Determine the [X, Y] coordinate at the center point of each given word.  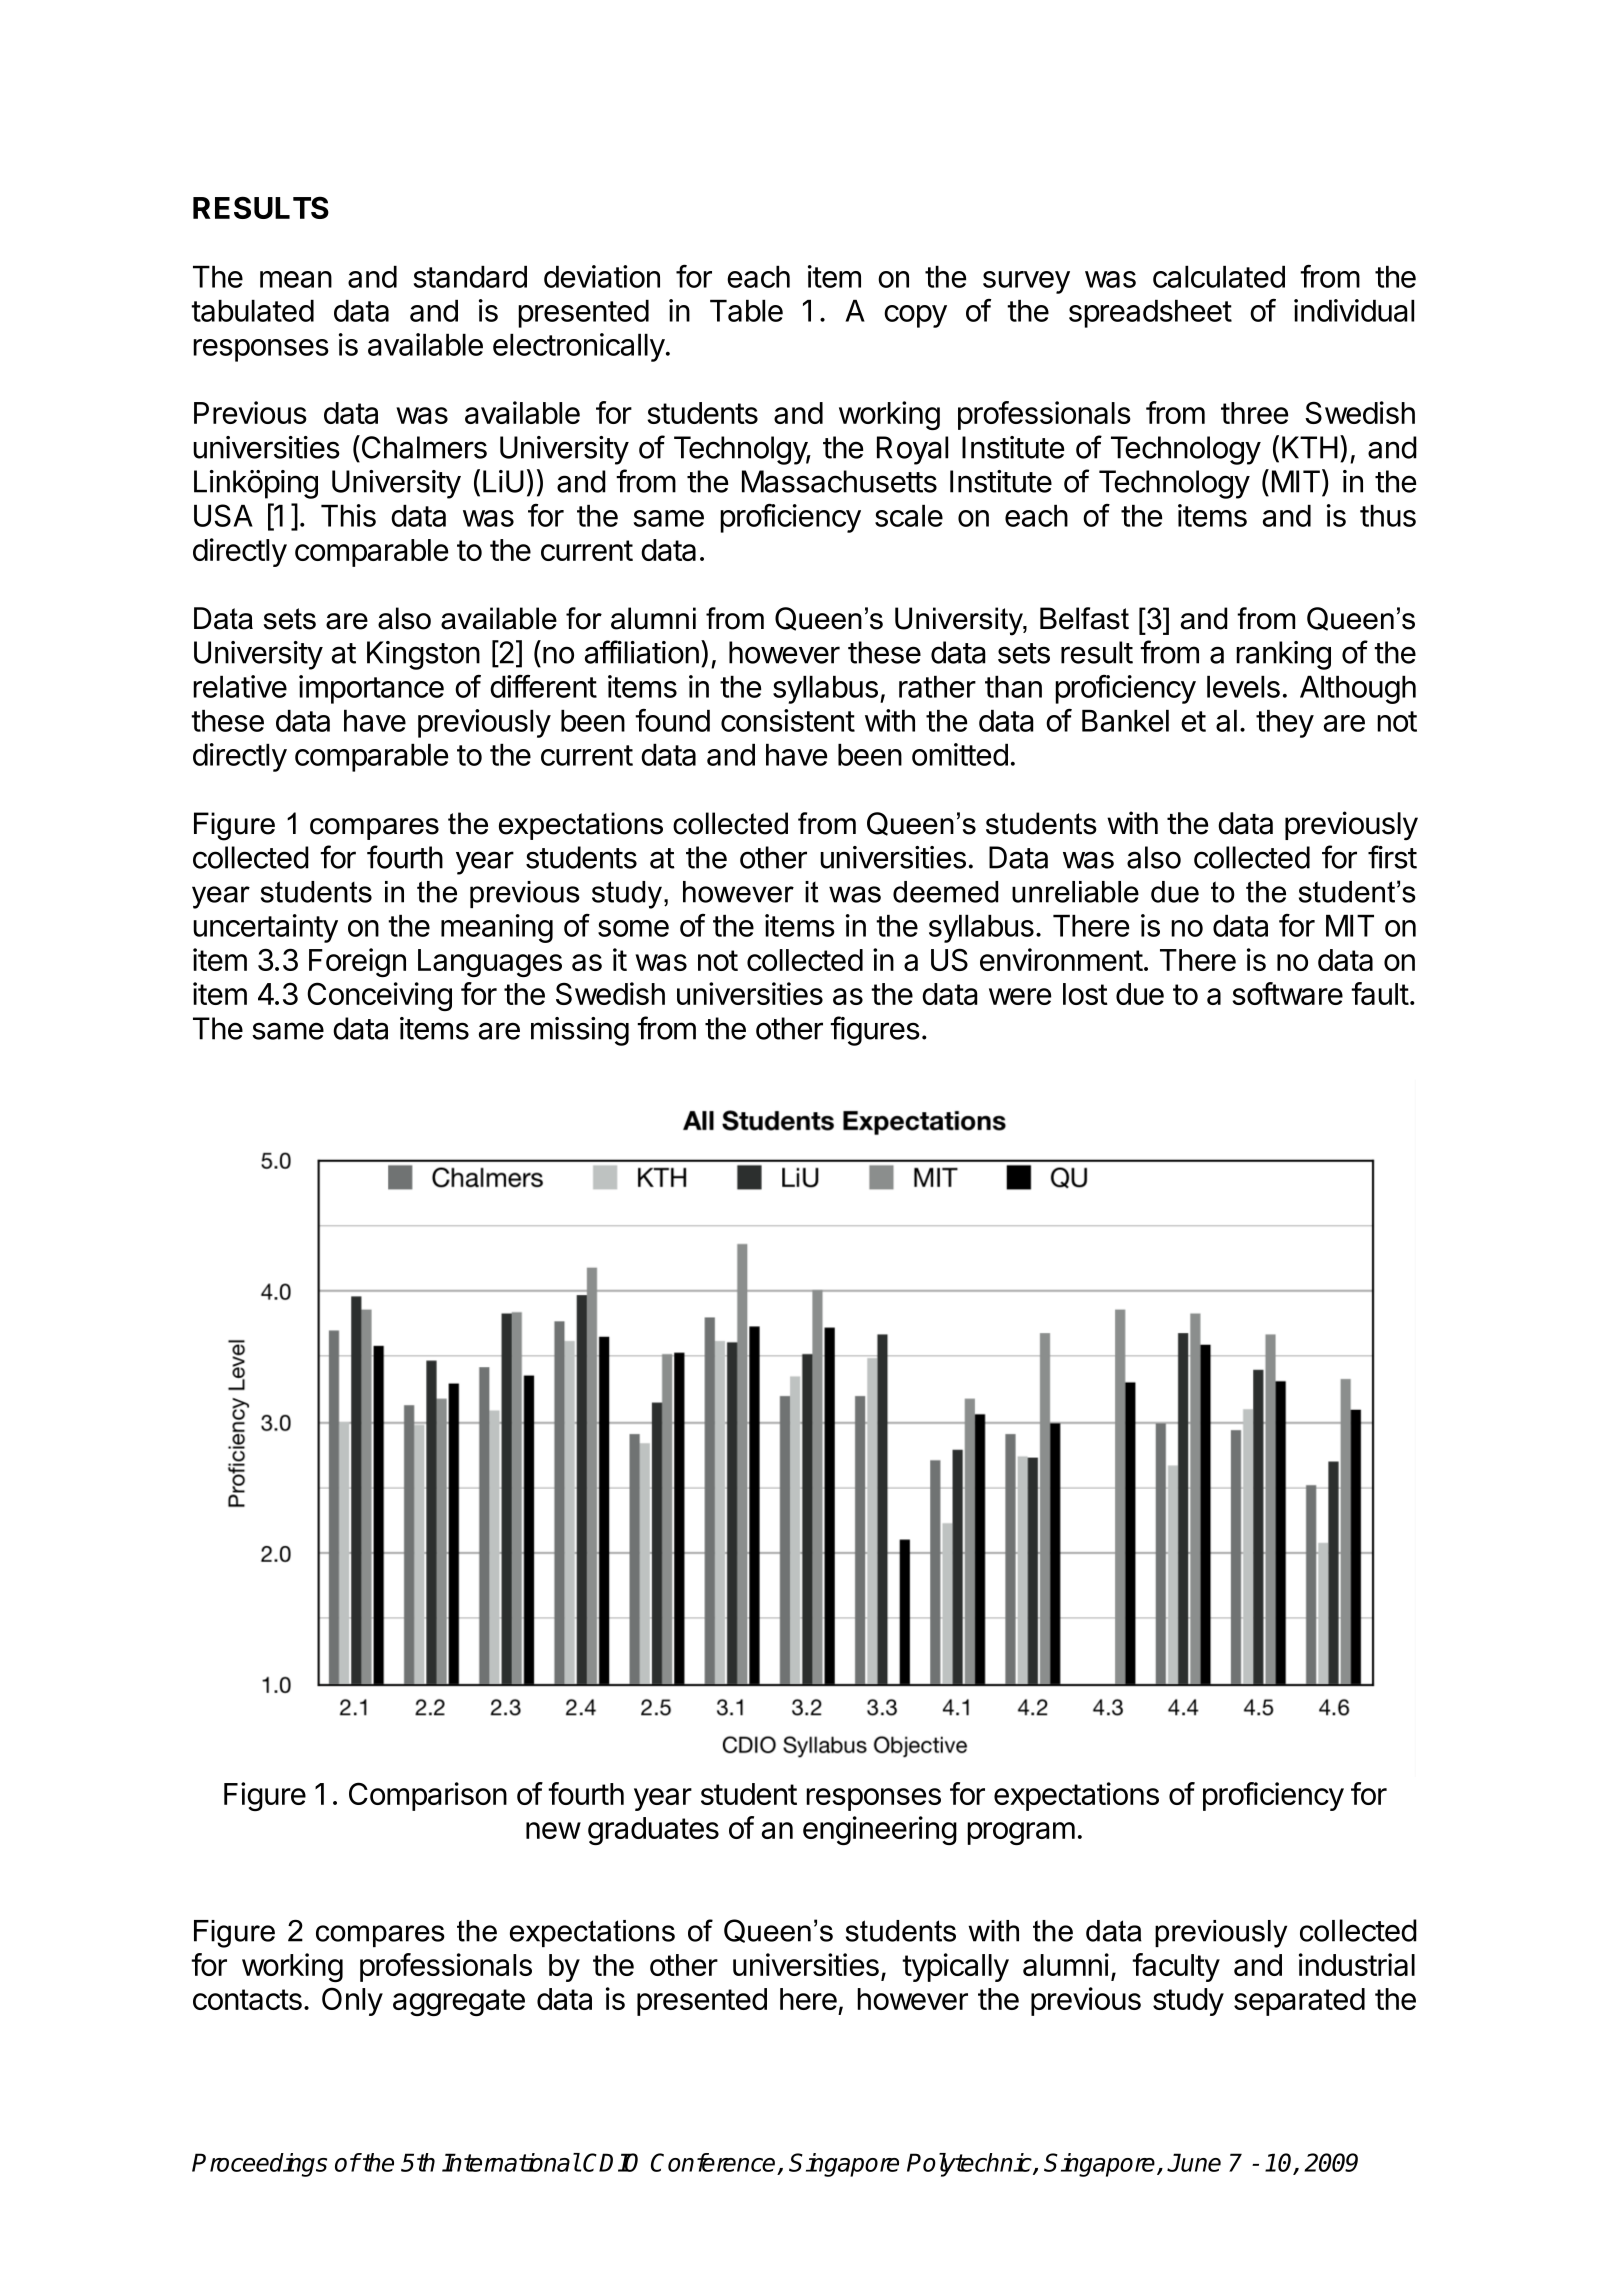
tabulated [252, 310]
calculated [1219, 276]
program [1021, 1833]
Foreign [357, 962]
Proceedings [259, 2165]
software [1287, 993]
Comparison [428, 1796]
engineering [880, 1830]
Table [746, 310]
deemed [945, 892]
